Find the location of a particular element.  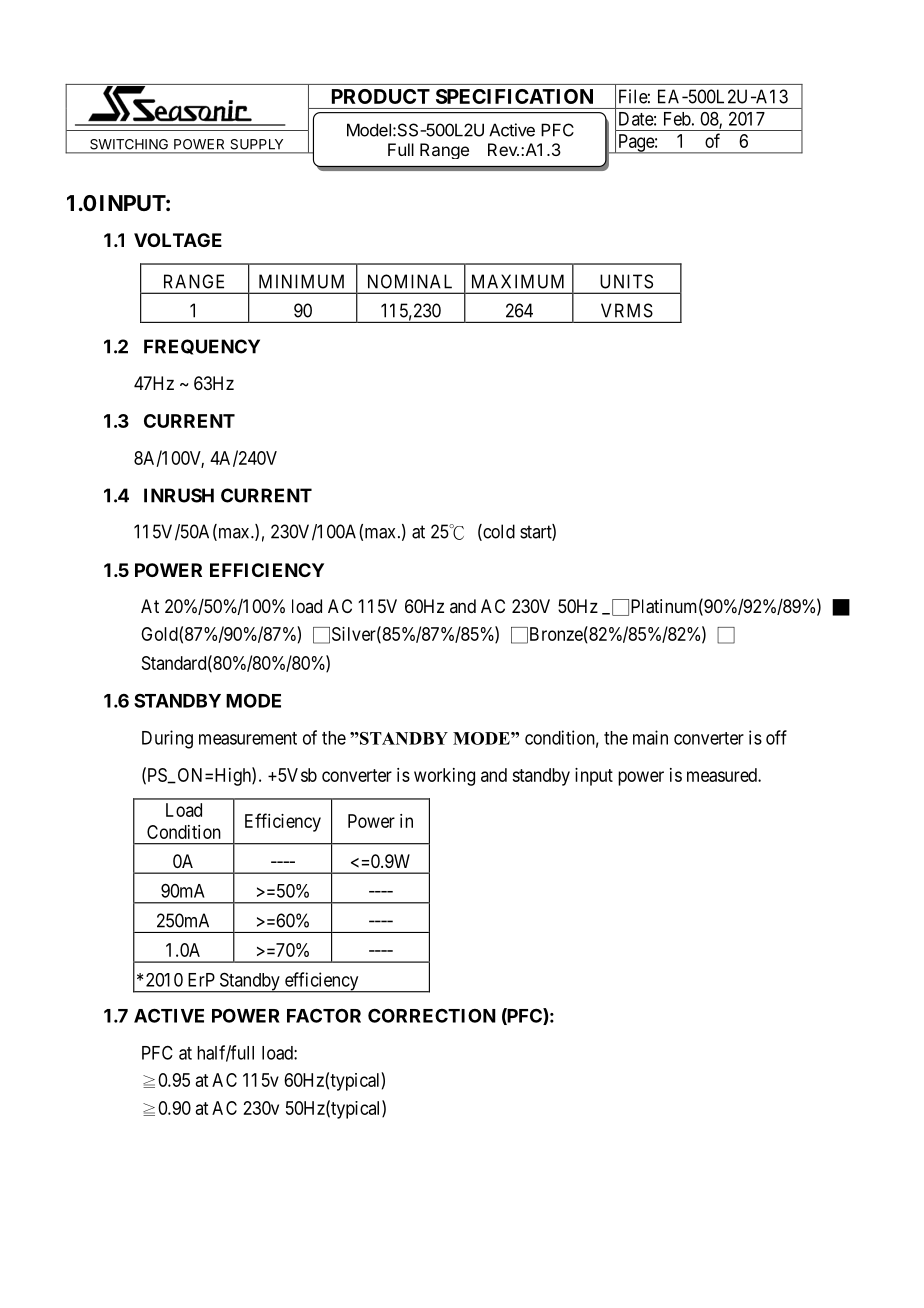

NOMINAL is located at coordinates (410, 281).
